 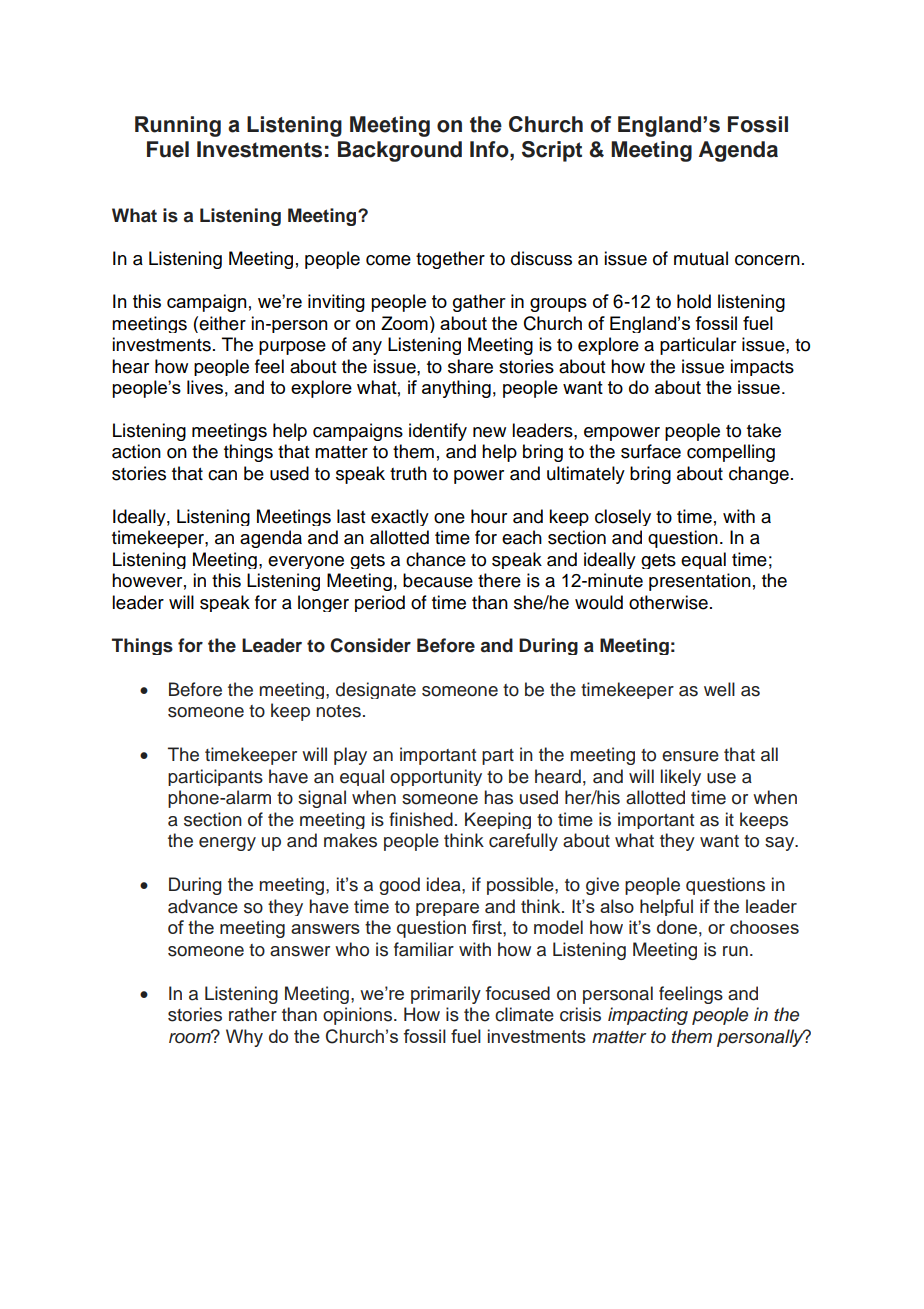 I want to click on Background, so click(x=400, y=151).
